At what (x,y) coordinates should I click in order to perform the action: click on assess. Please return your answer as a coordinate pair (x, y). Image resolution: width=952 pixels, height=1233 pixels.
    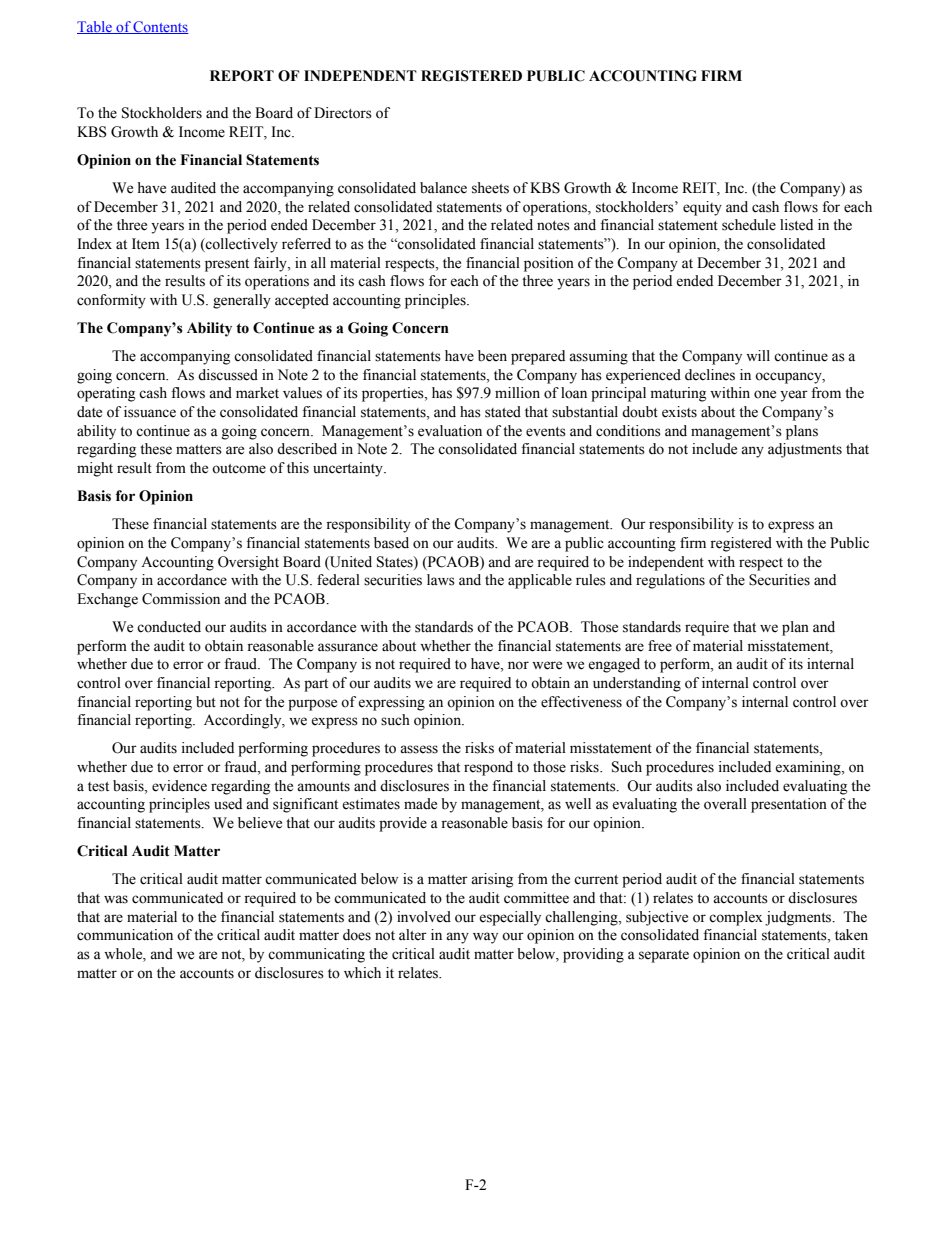
    Looking at the image, I should click on (419, 749).
